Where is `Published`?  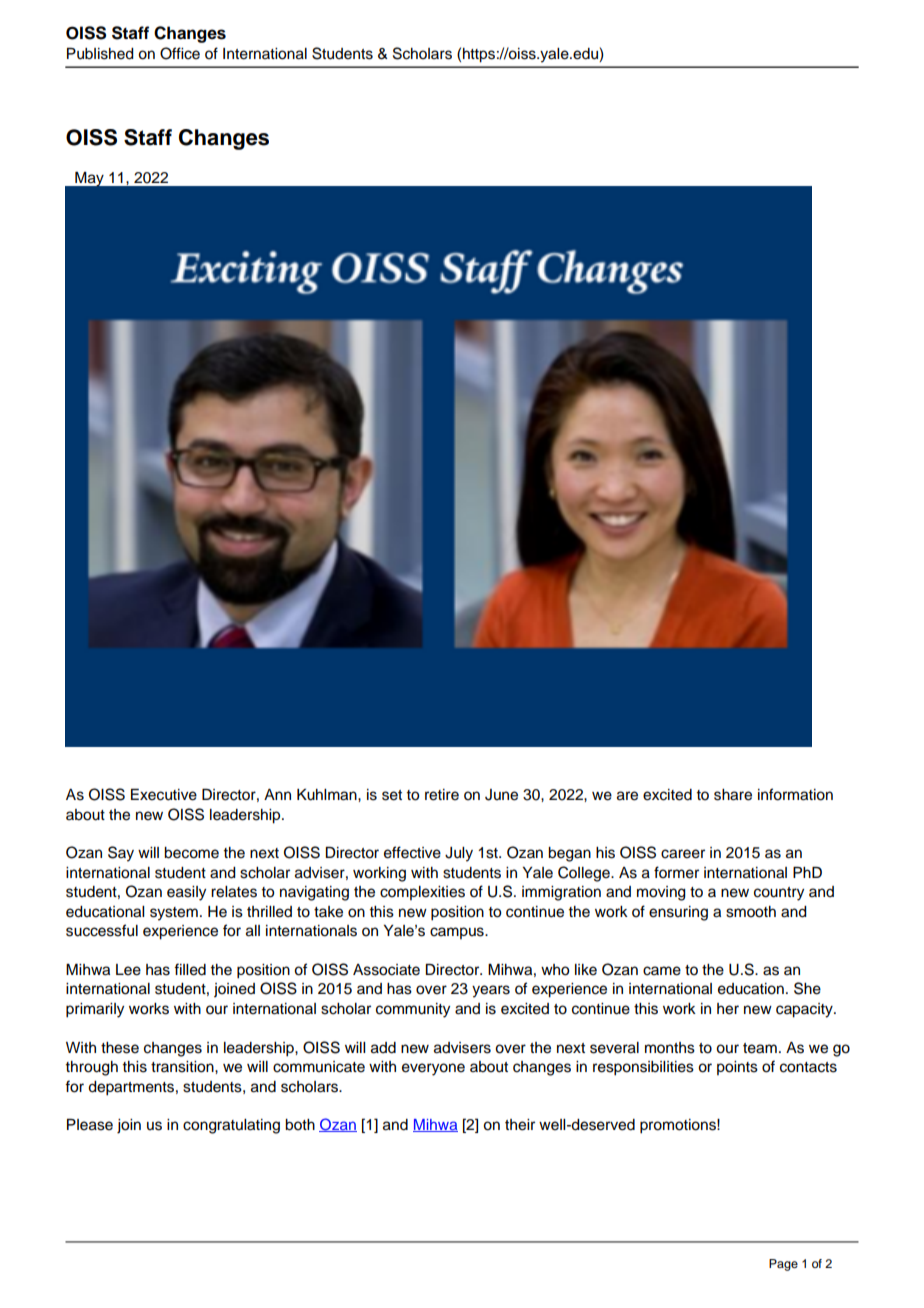
Published is located at coordinates (100, 54).
